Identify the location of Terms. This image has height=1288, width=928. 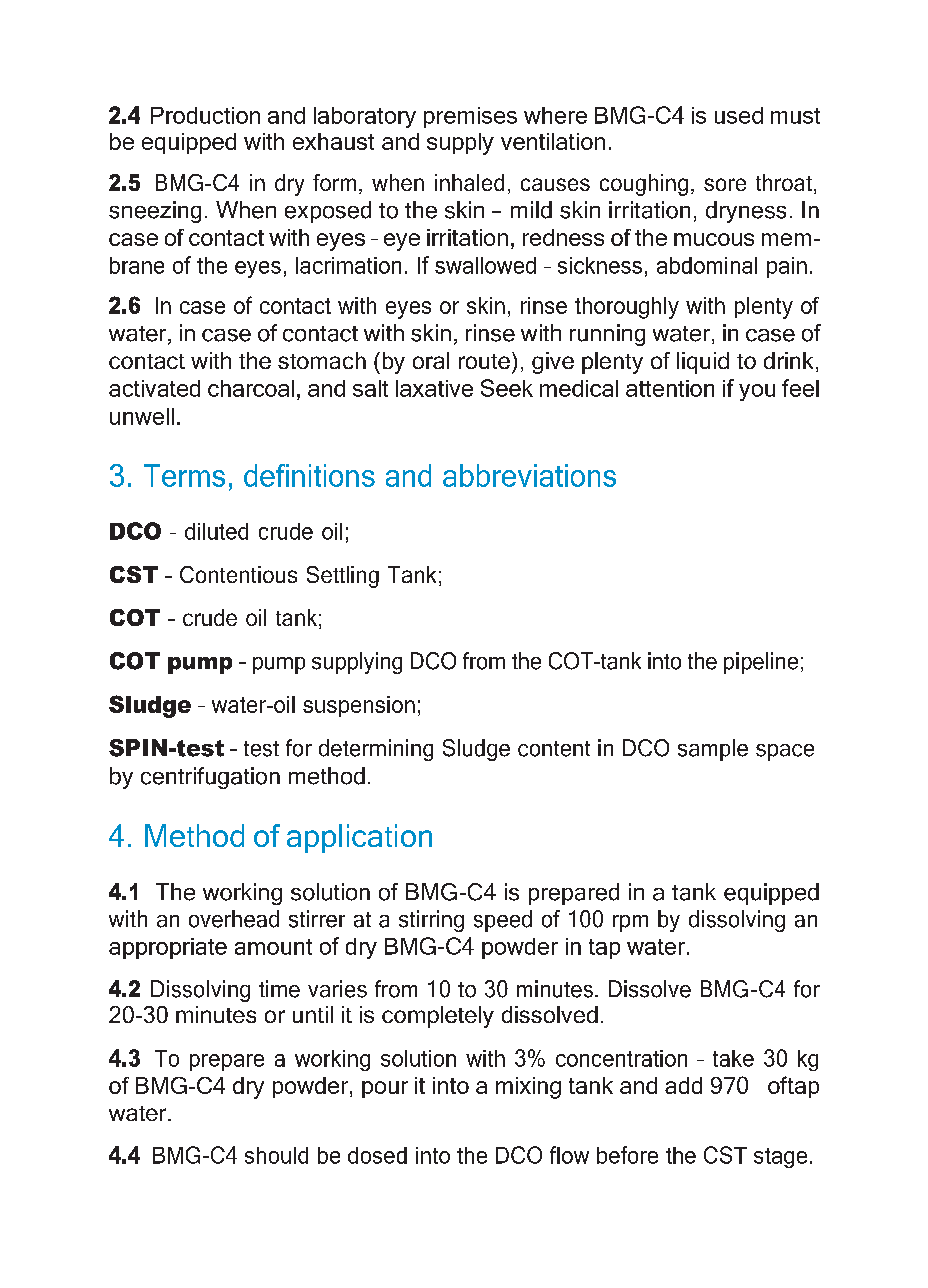
(184, 475).
